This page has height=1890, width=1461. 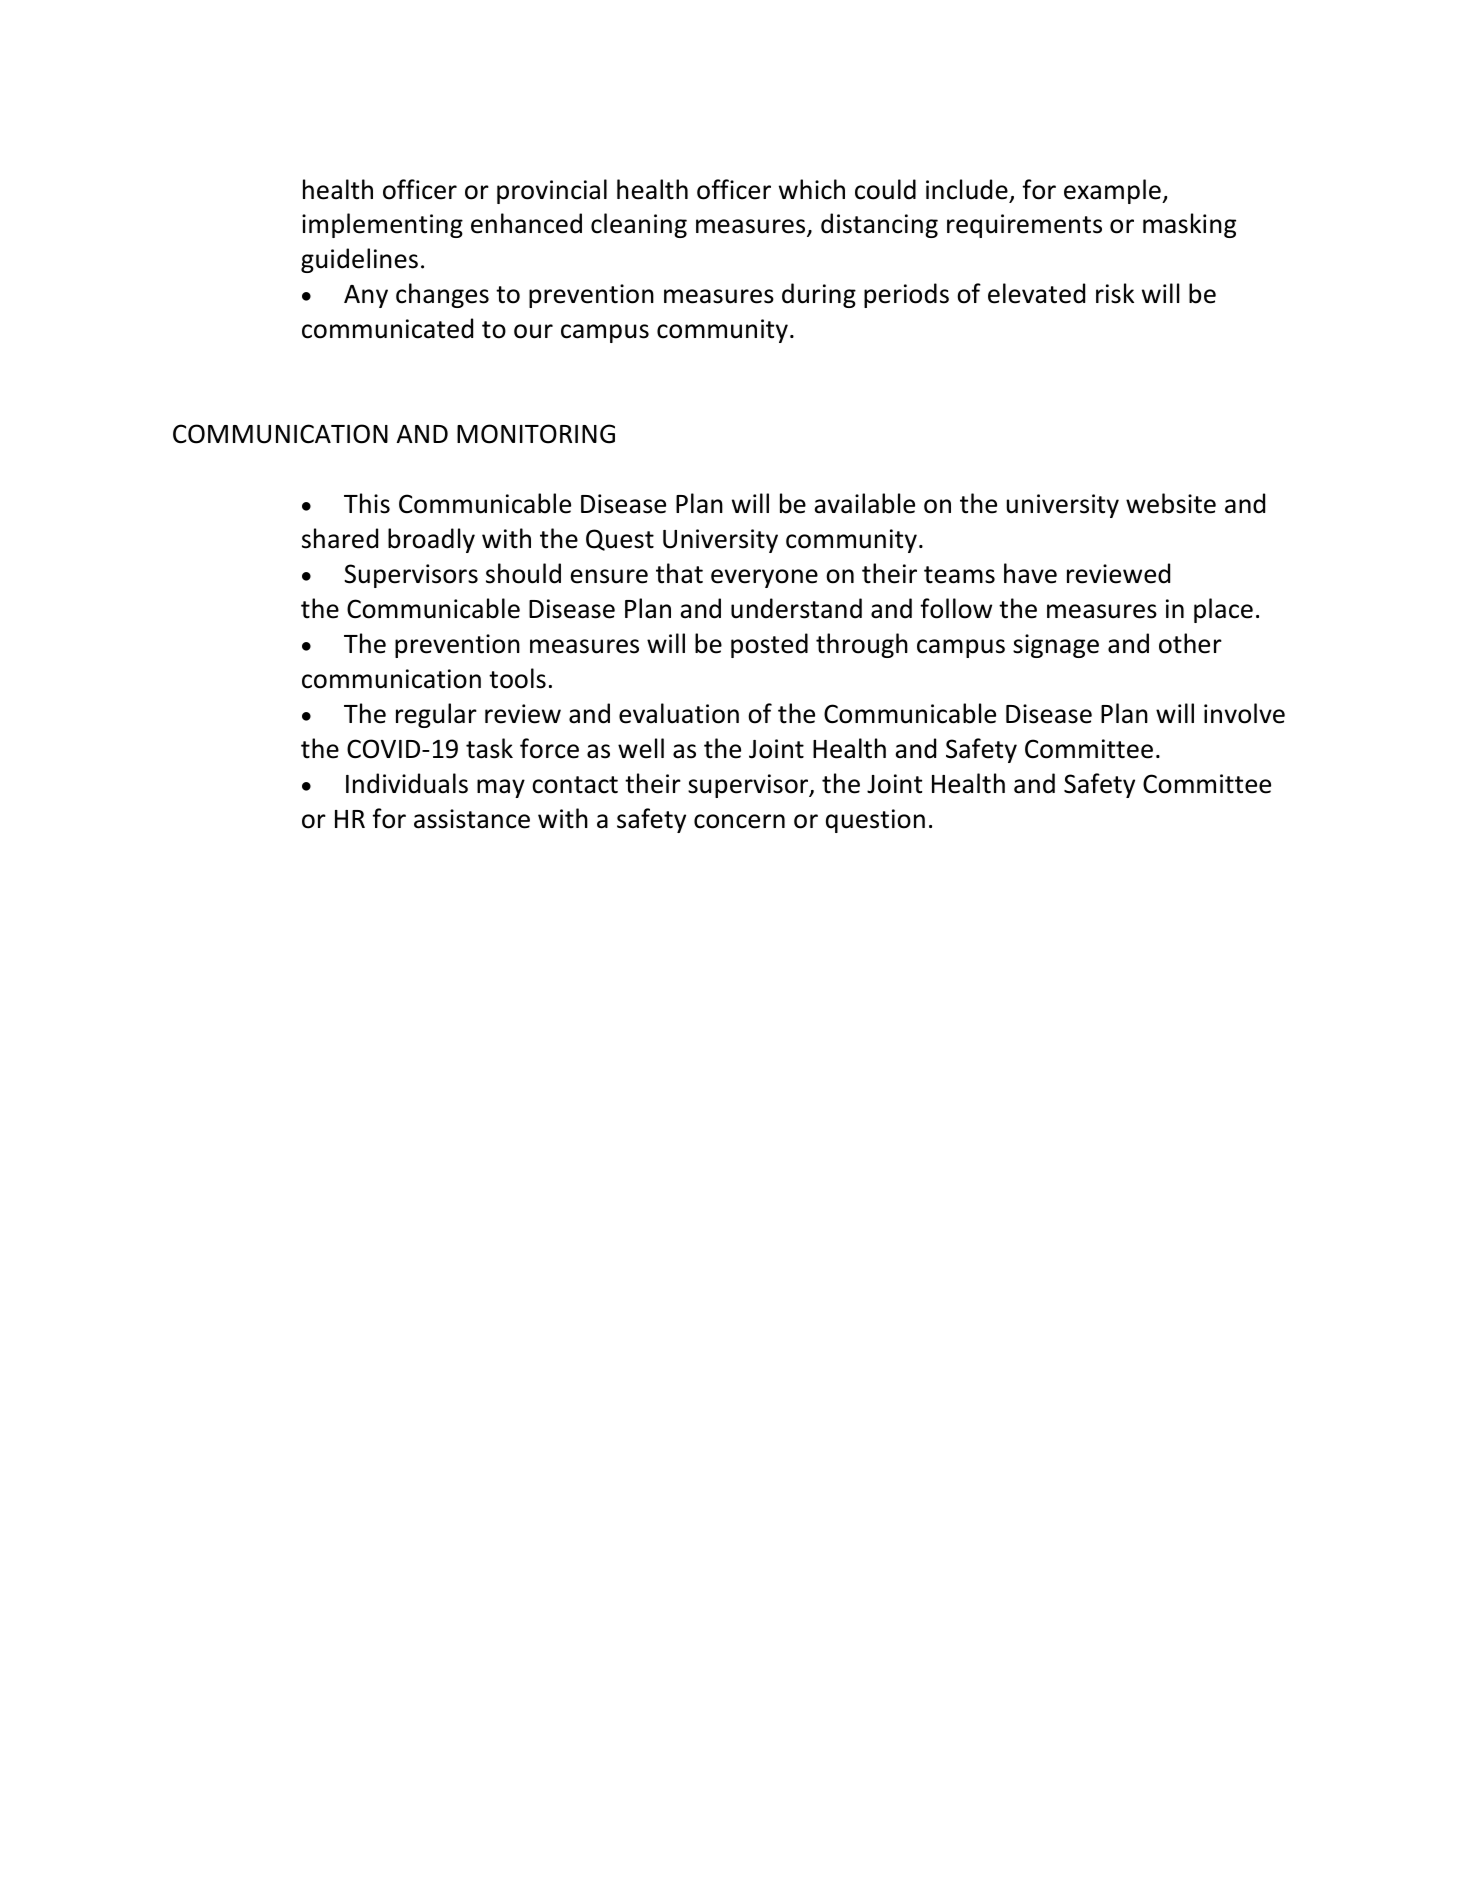 What do you see at coordinates (1223, 610) in the page?
I see `place` at bounding box center [1223, 610].
